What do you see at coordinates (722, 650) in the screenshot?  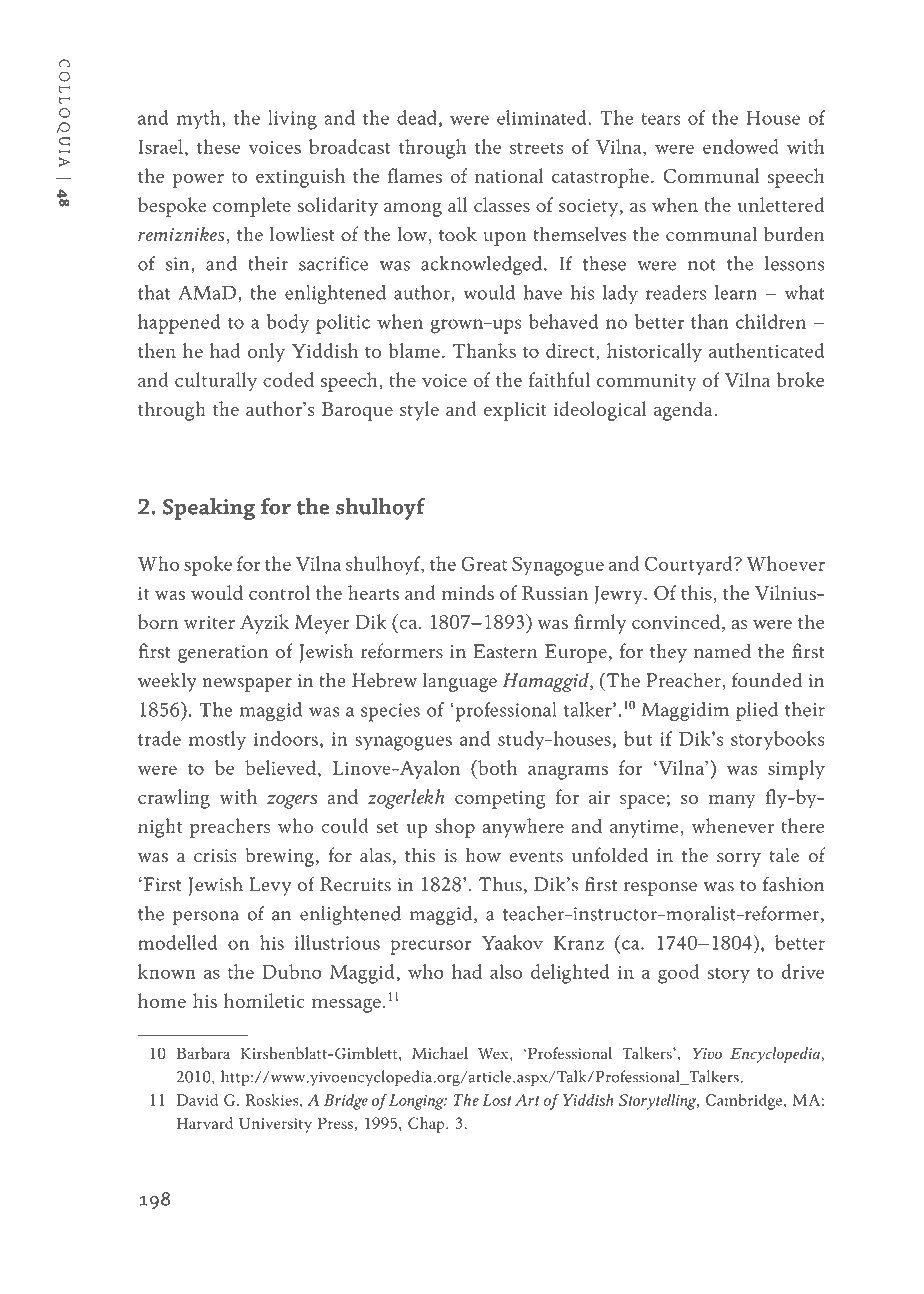 I see `named` at bounding box center [722, 650].
